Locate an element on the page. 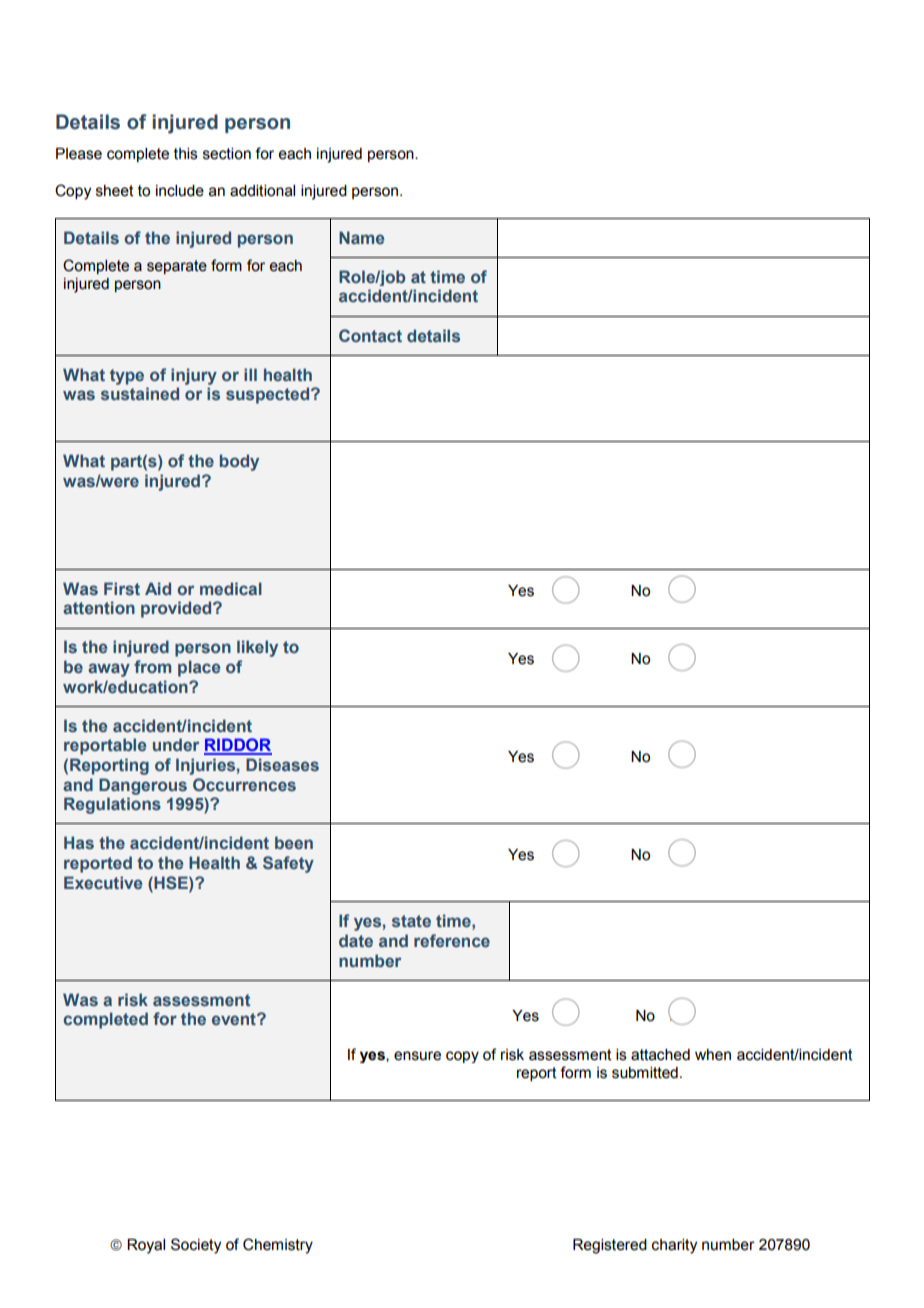 The width and height of the page is (924, 1308). Aid is located at coordinates (158, 588).
